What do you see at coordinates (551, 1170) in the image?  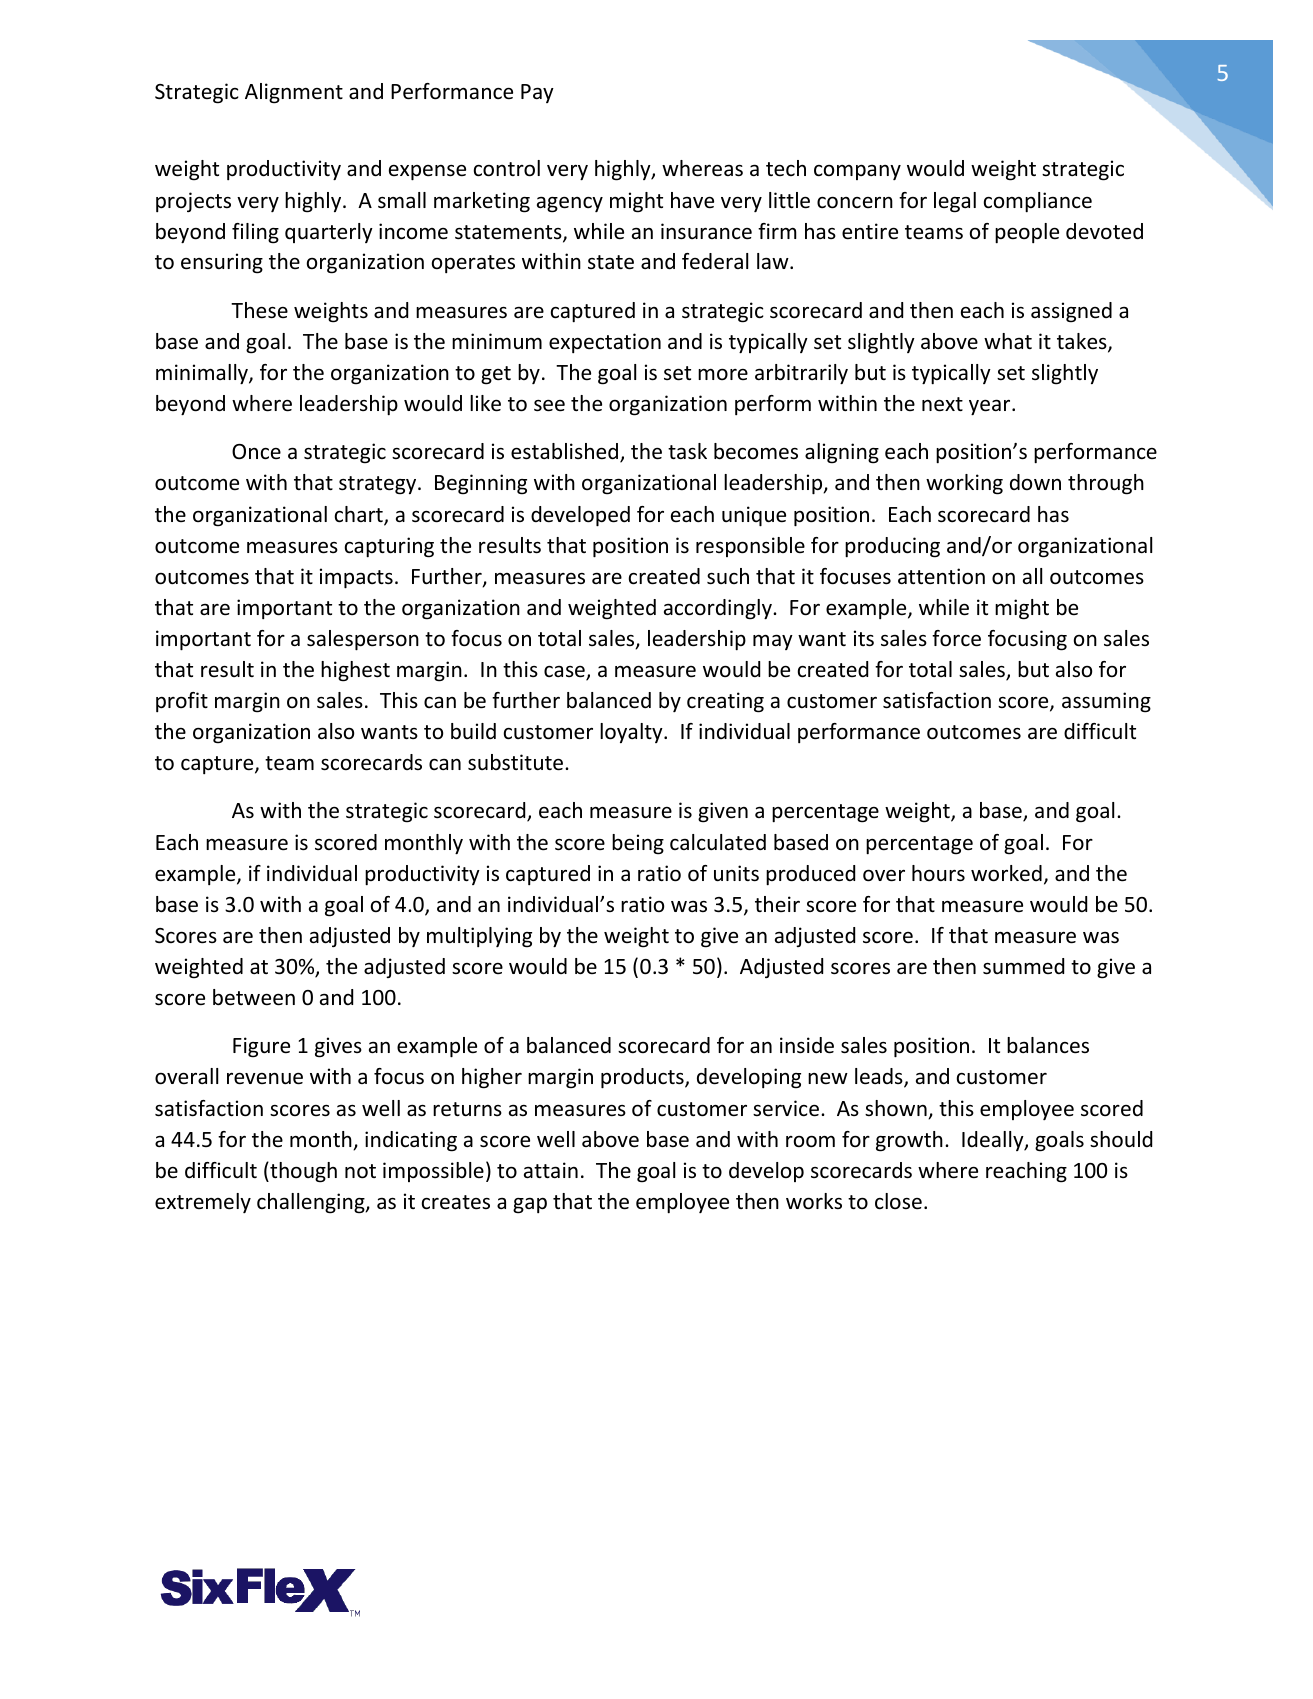 I see `attain` at bounding box center [551, 1170].
